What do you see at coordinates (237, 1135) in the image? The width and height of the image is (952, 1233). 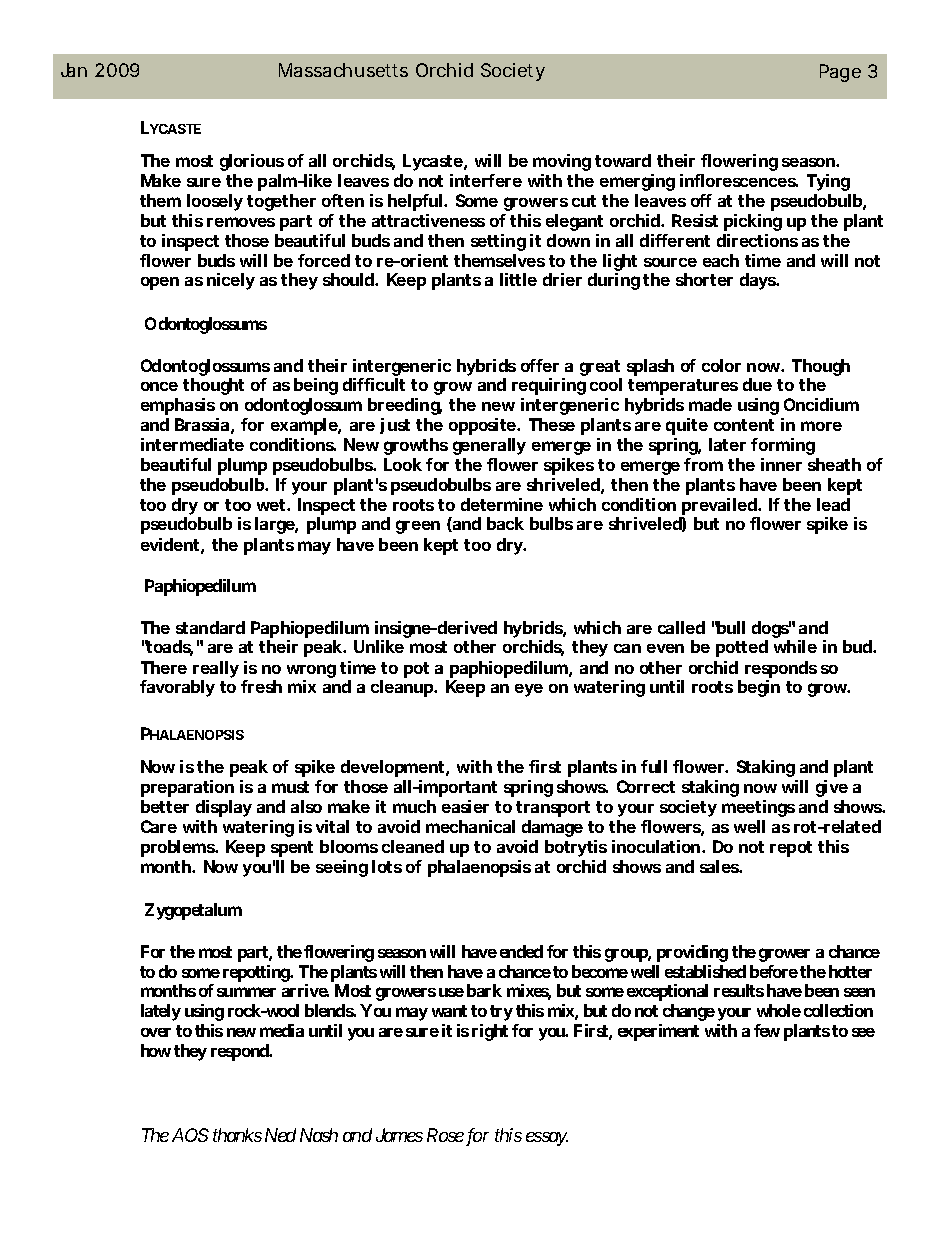 I see `thanks` at bounding box center [237, 1135].
